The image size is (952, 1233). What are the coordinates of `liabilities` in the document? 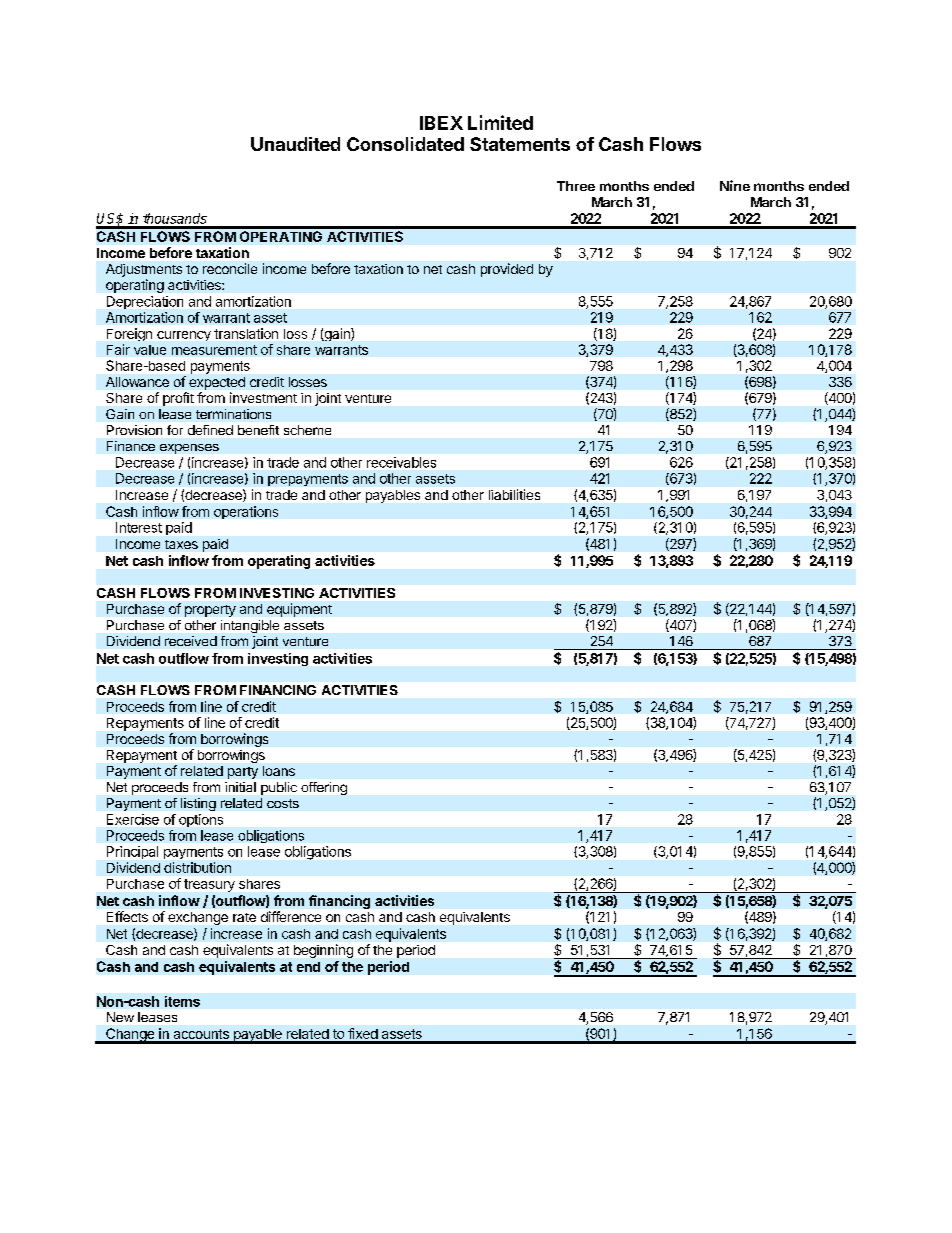 It's located at (514, 494).
